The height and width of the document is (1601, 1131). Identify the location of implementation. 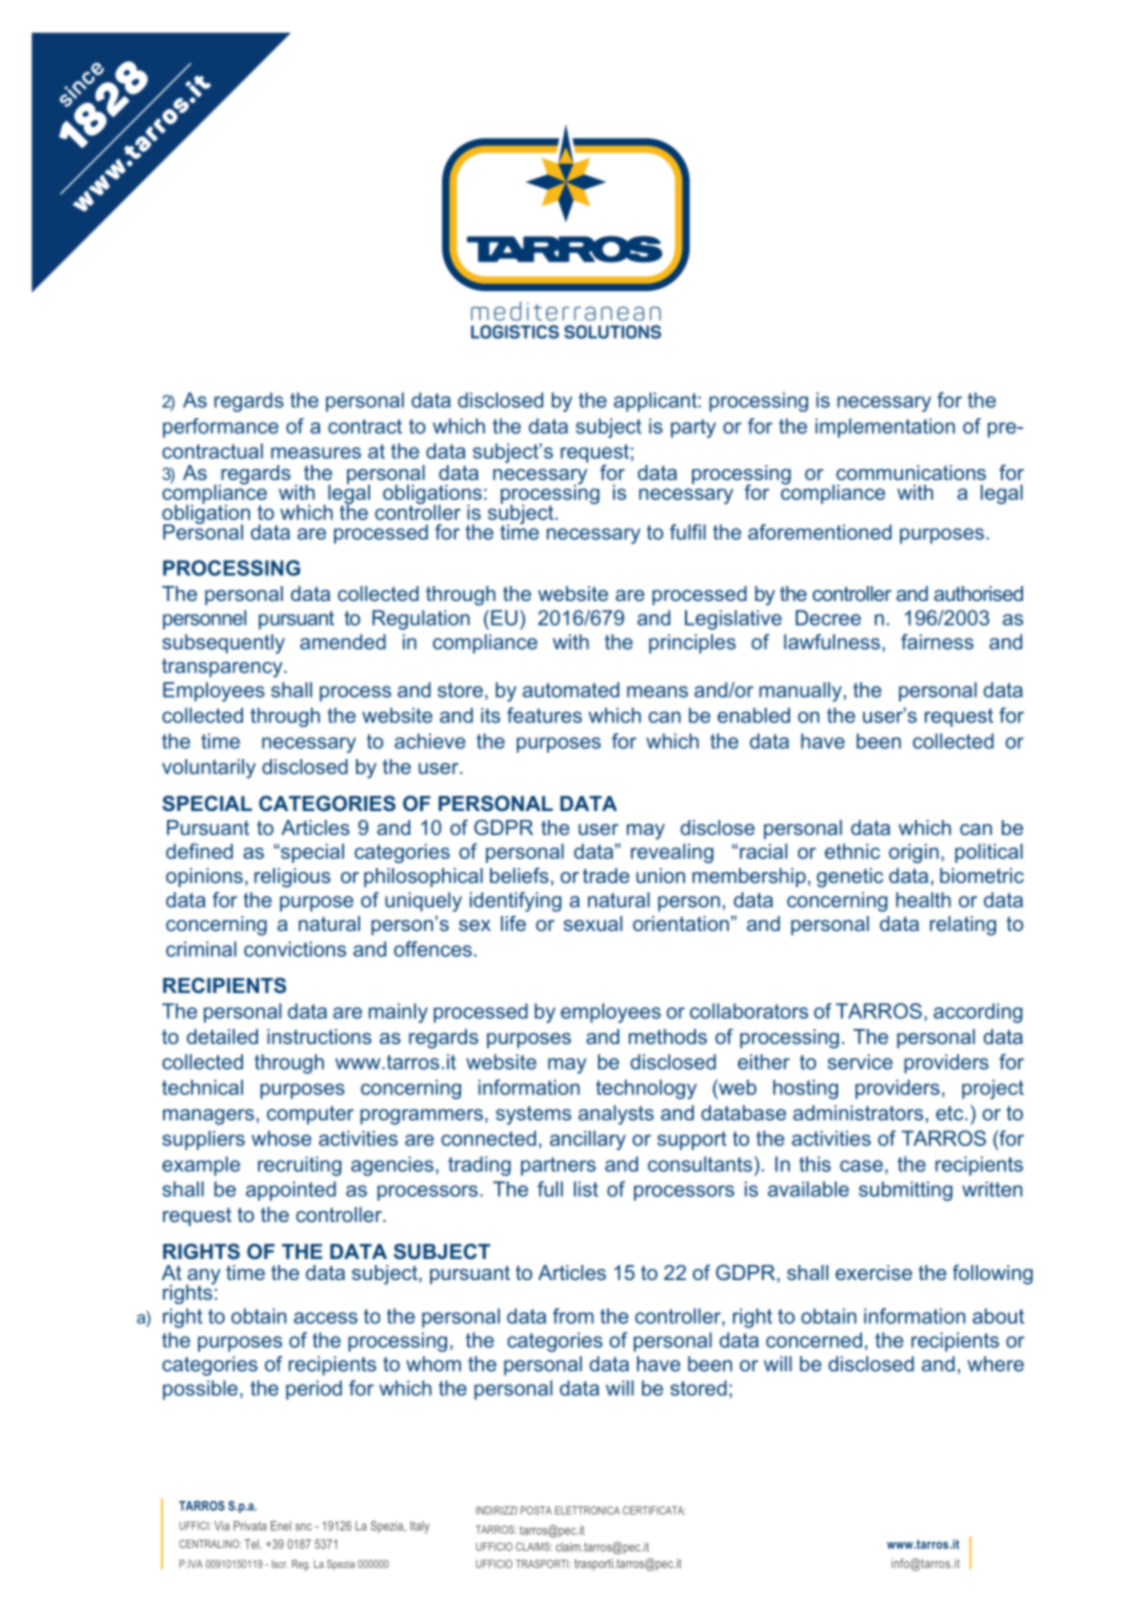
(885, 428).
